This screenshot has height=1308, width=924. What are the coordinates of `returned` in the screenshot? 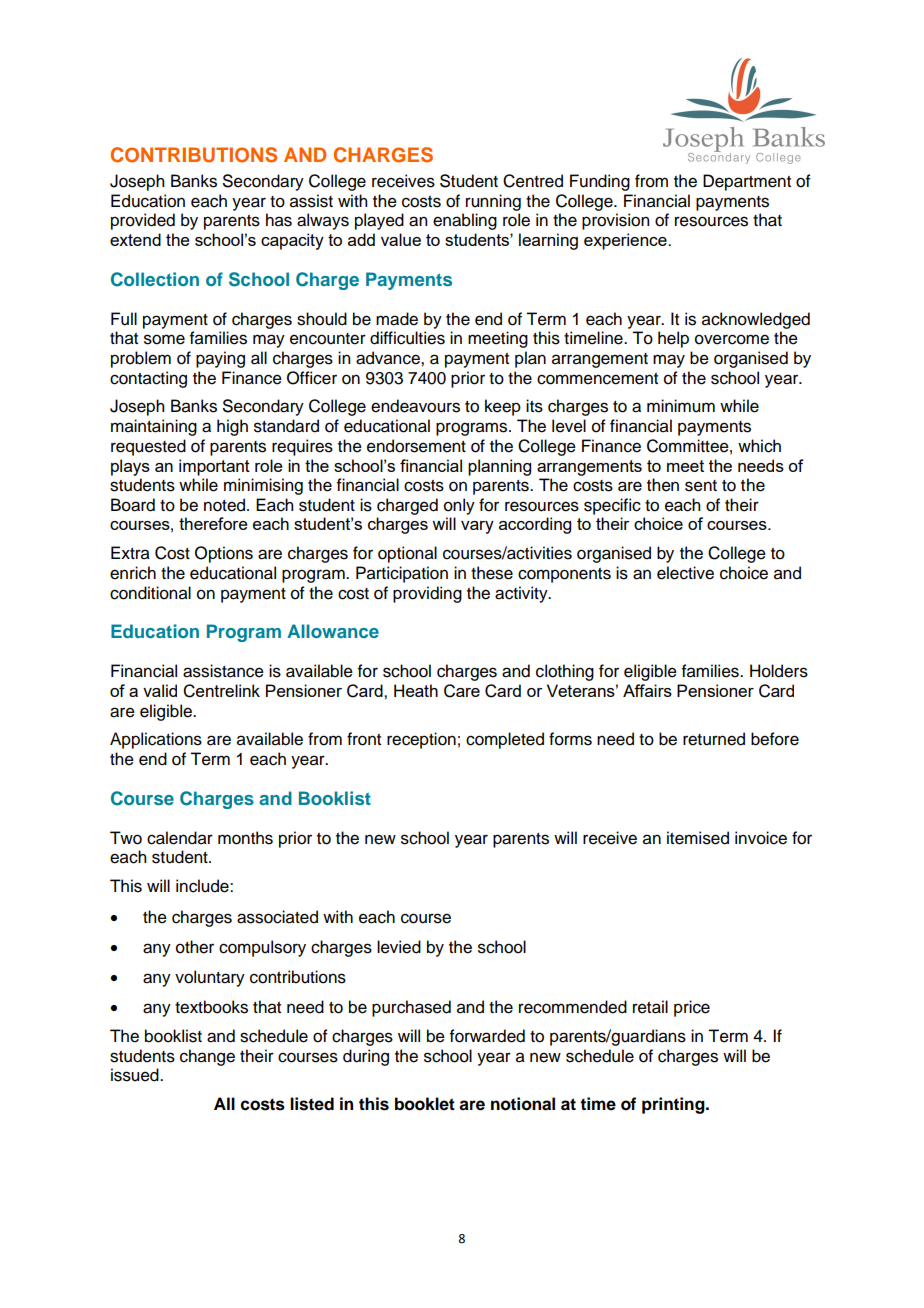 It's located at (714, 739).
